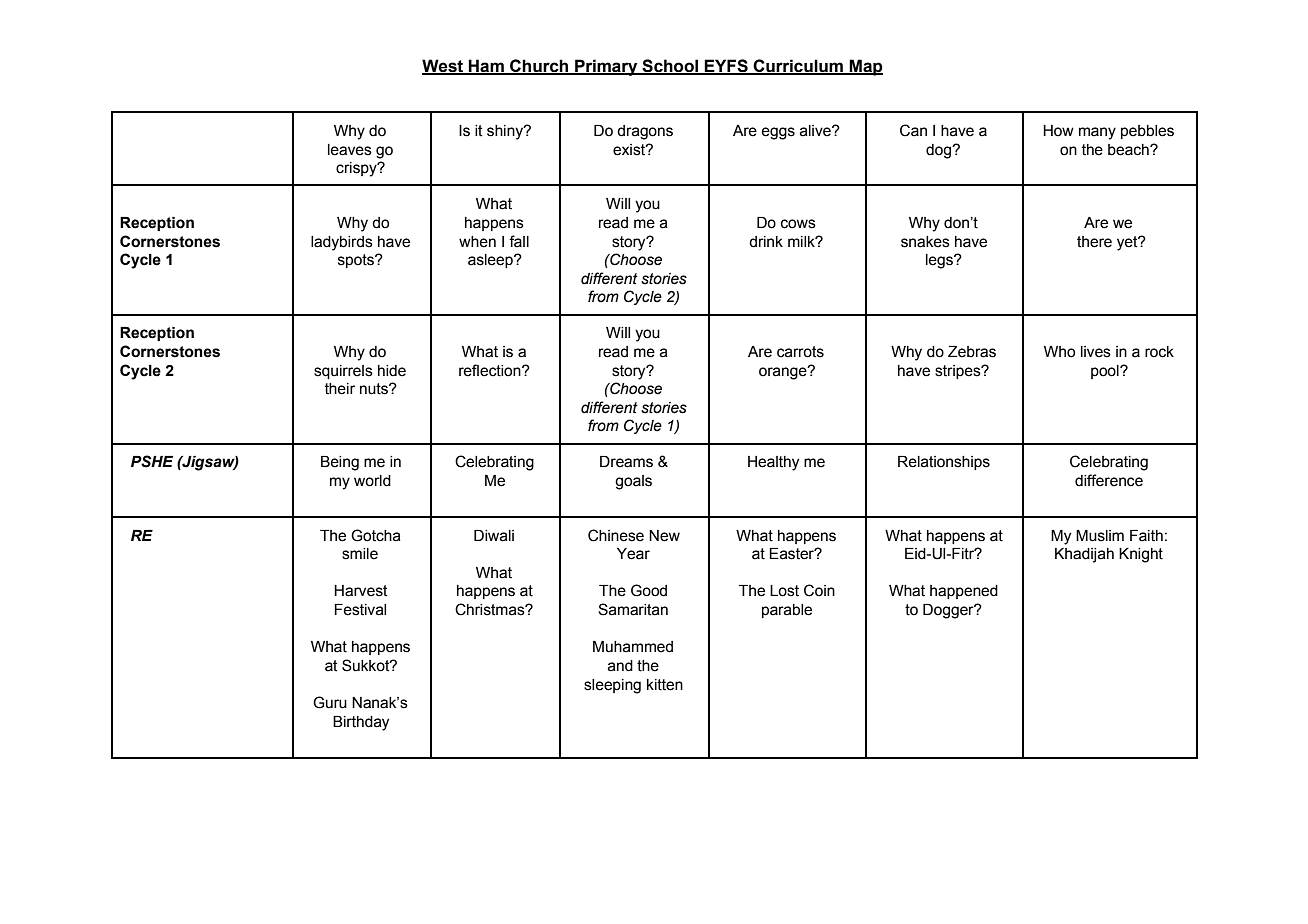 The height and width of the image is (924, 1308). Describe the element at coordinates (443, 67) in the image. I see `West` at that location.
